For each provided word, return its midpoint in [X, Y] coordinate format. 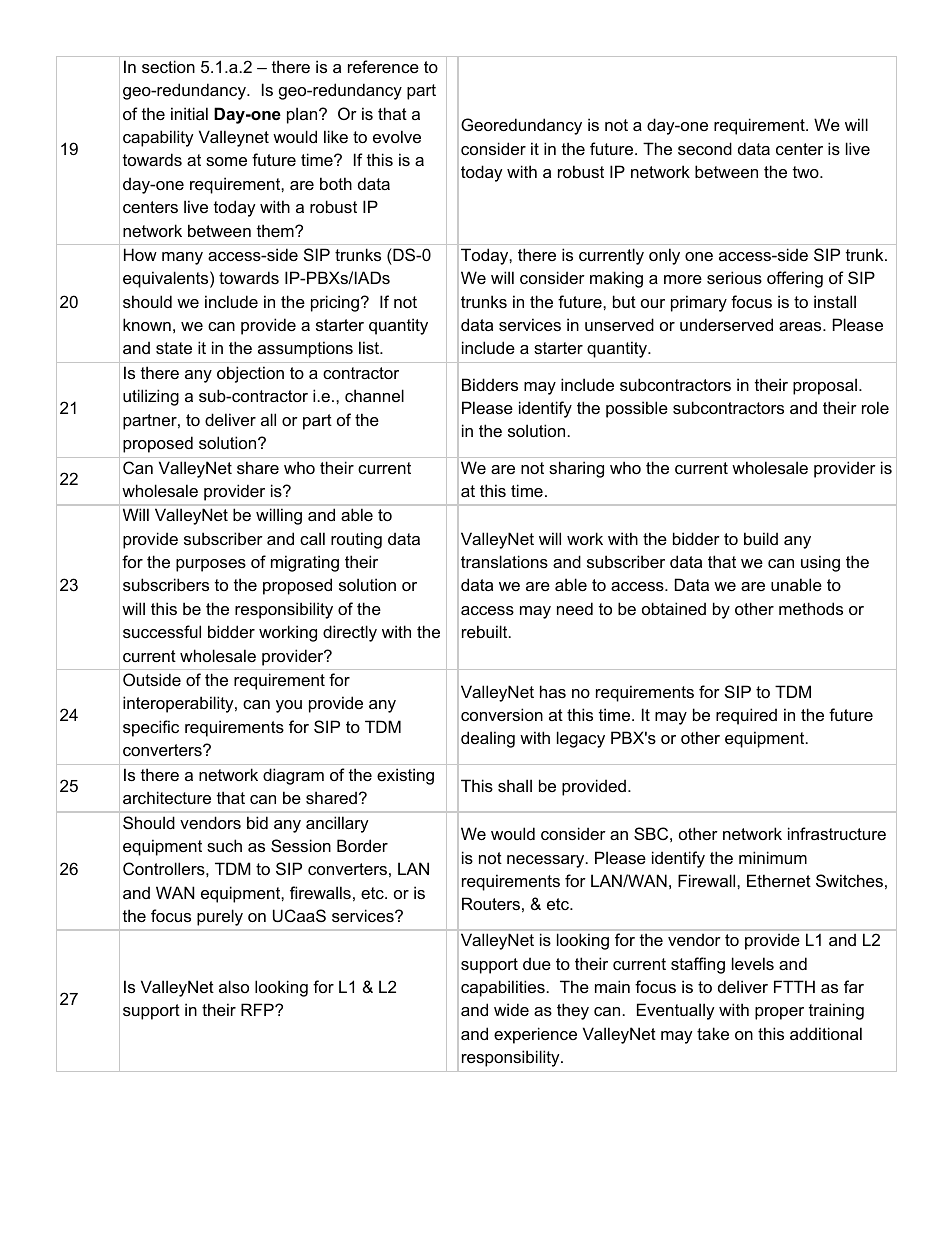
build [761, 538]
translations [504, 561]
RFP [258, 1009]
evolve [397, 136]
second [705, 148]
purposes [211, 565]
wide [511, 1009]
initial [189, 113]
